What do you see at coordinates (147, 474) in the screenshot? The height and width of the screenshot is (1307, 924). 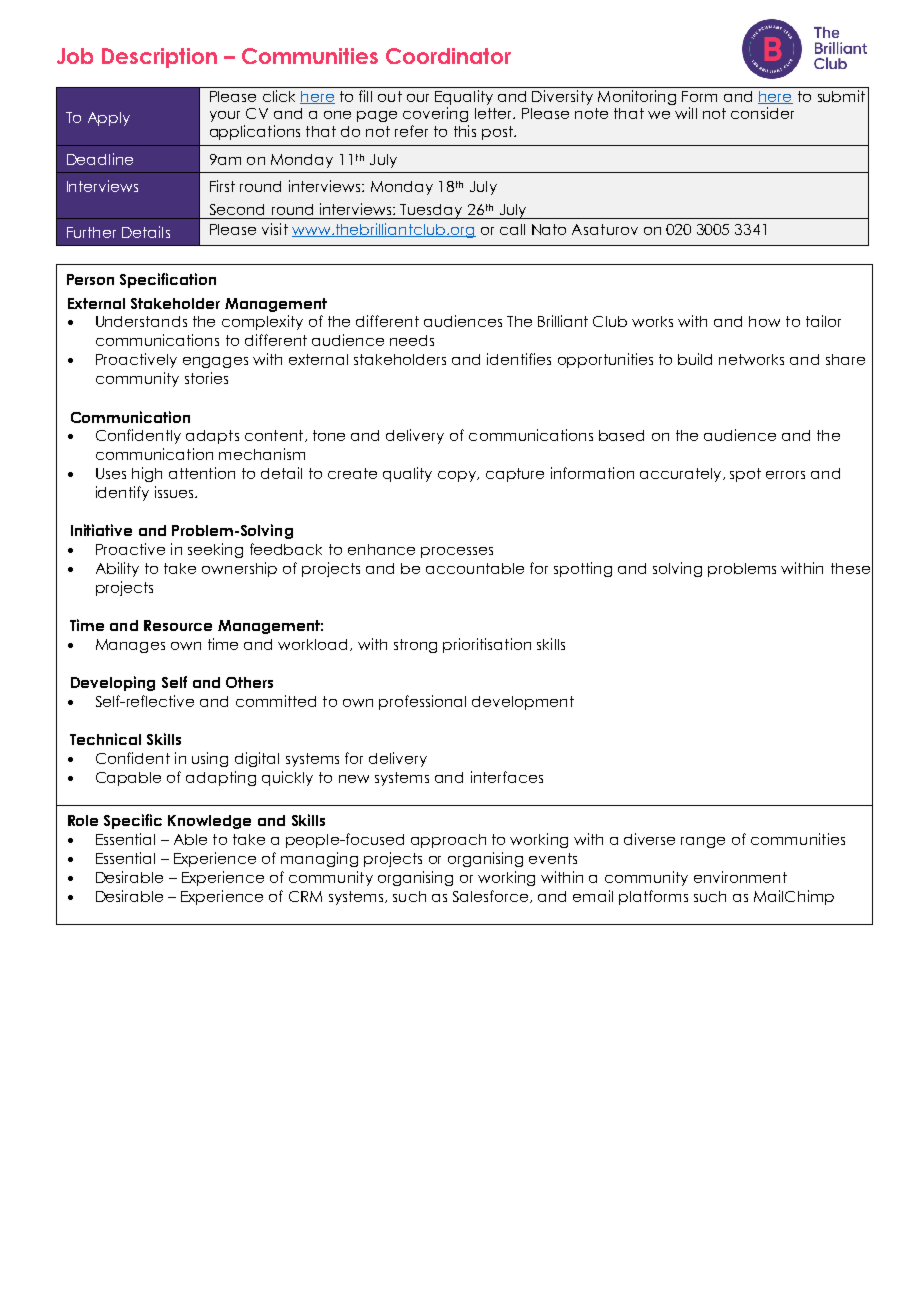 I see `high` at bounding box center [147, 474].
